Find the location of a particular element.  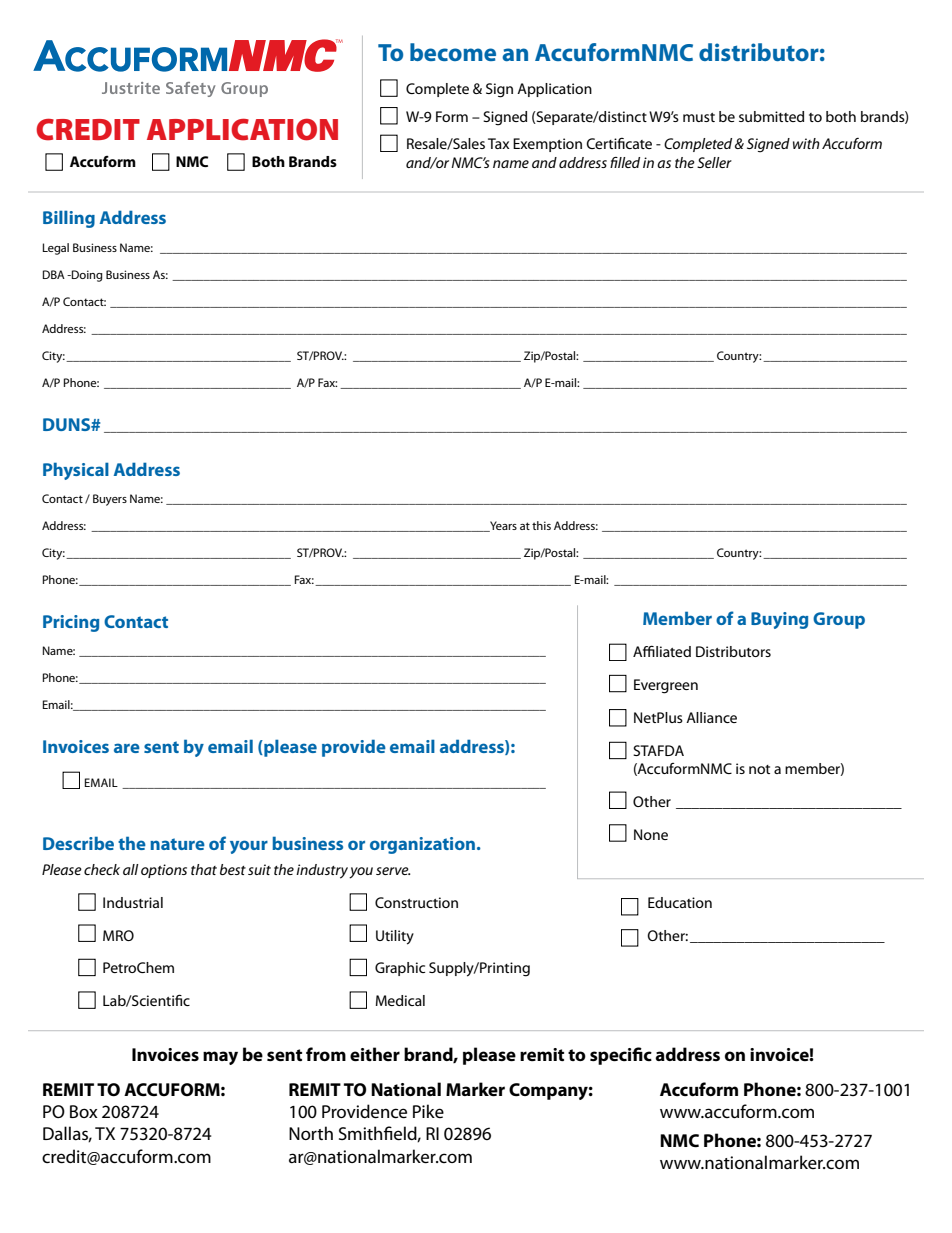

Billing is located at coordinates (69, 219).
